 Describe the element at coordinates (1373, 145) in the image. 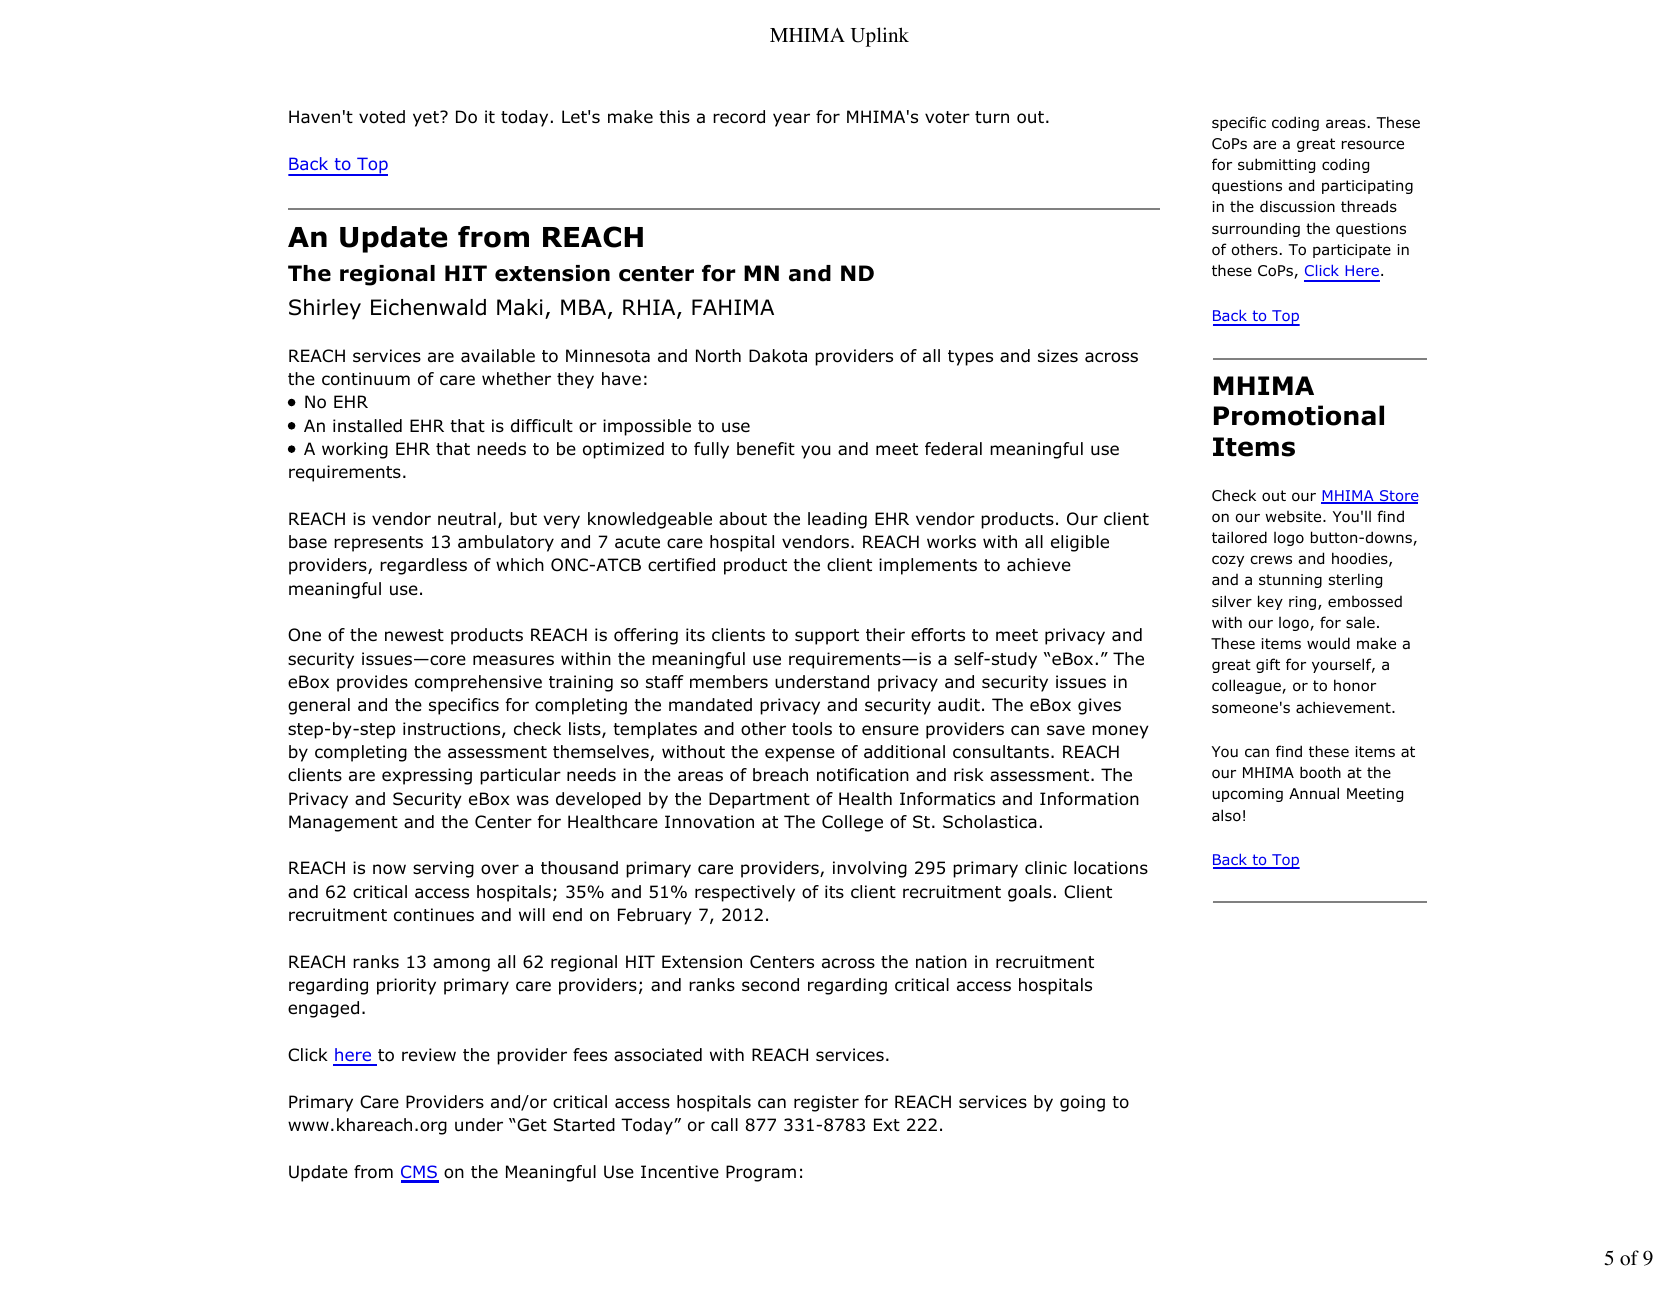

I see `resource` at that location.
